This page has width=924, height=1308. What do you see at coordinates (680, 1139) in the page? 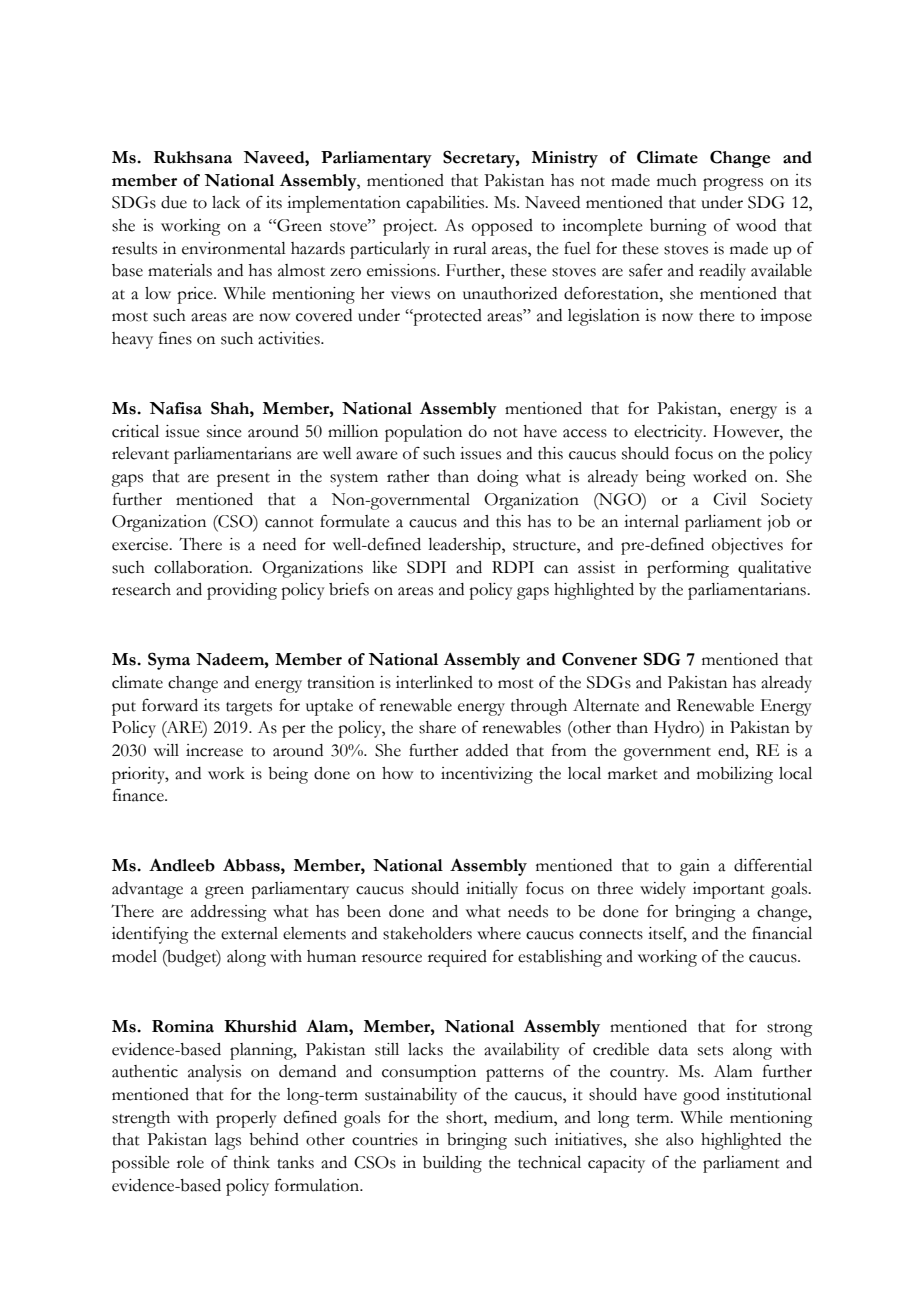
I see `also` at bounding box center [680, 1139].
